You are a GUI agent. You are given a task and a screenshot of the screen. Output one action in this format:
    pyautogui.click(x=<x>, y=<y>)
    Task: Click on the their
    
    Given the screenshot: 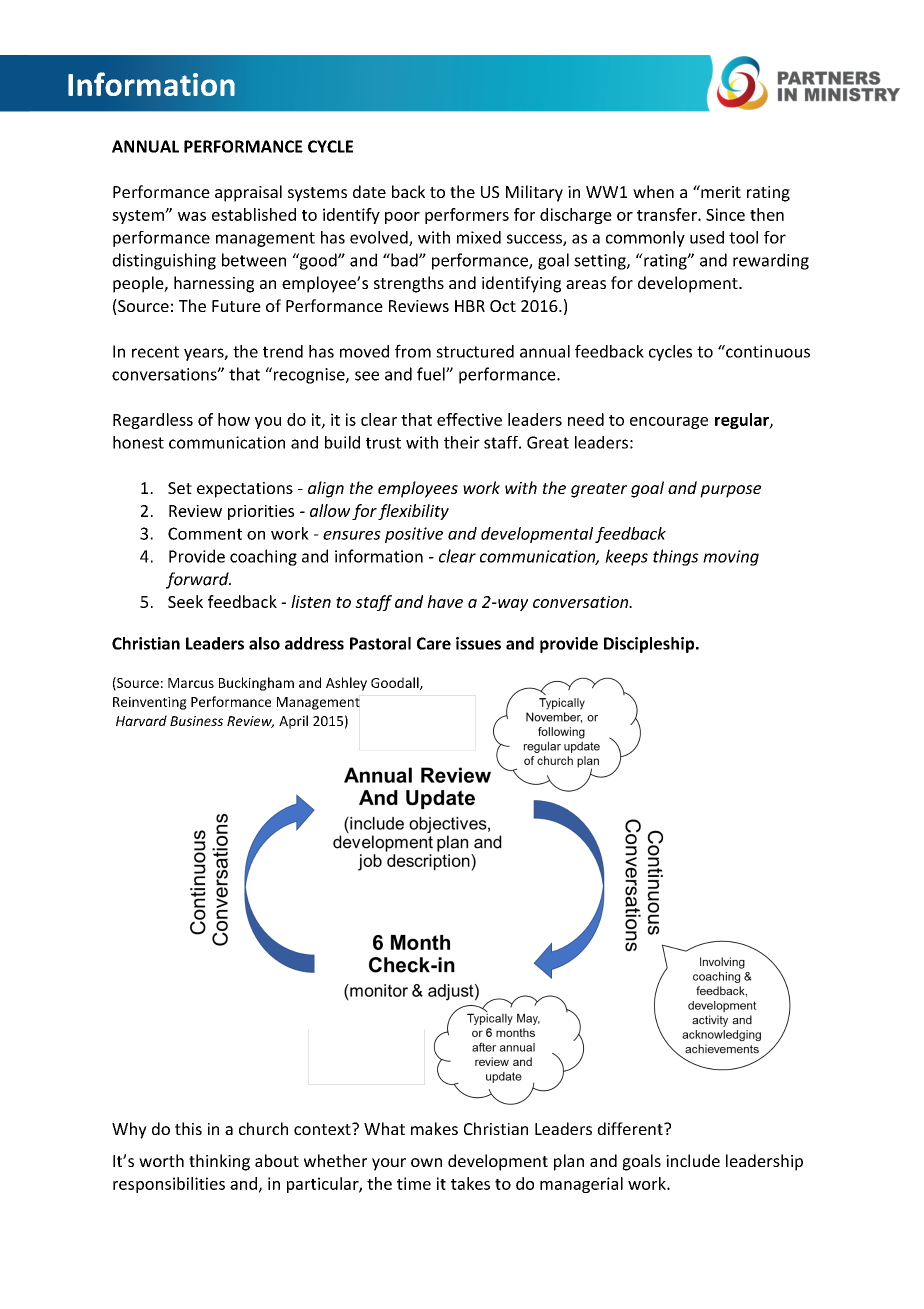 What is the action you would take?
    pyautogui.click(x=462, y=442)
